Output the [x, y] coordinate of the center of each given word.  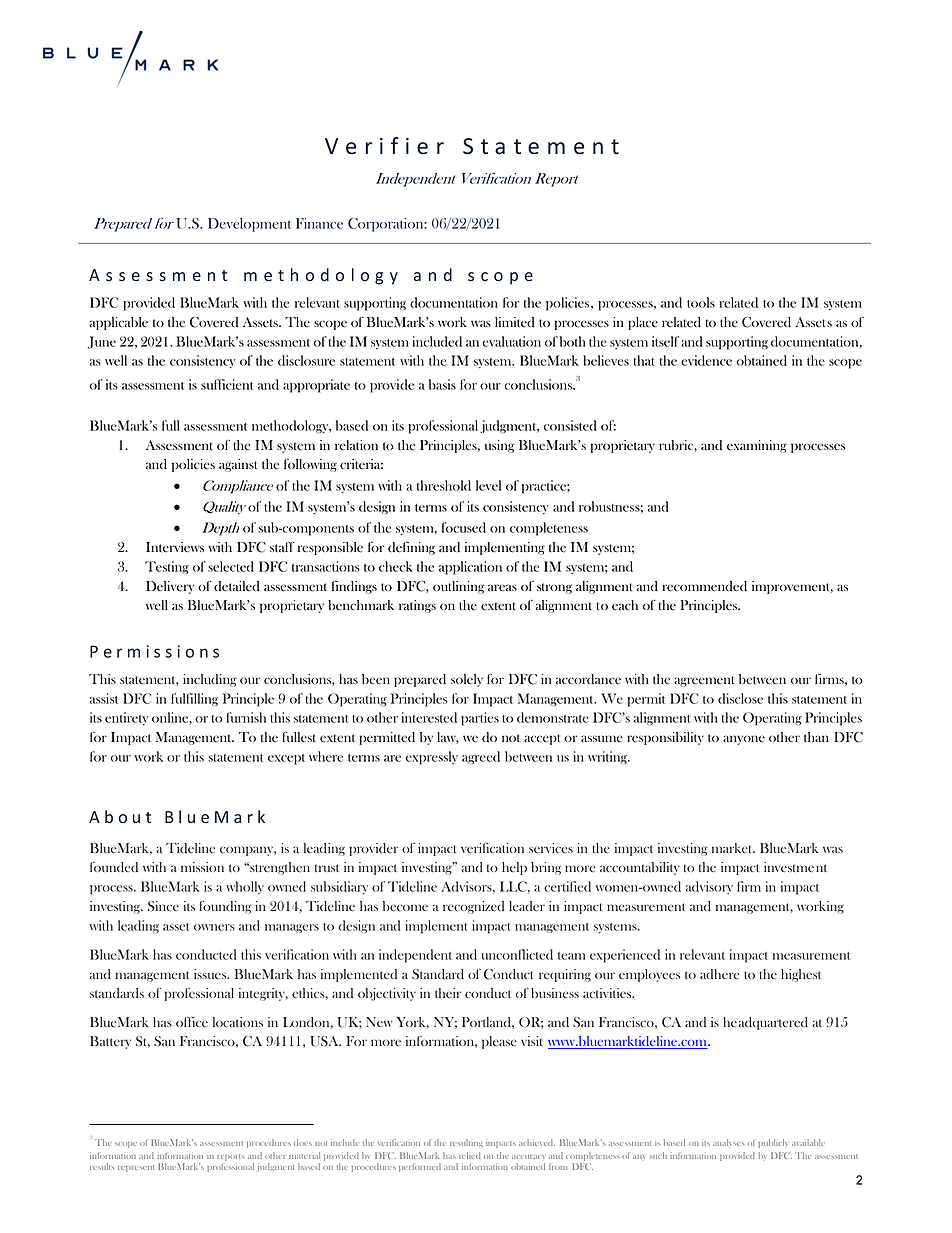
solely [467, 680]
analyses [729, 1143]
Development [249, 225]
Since [163, 906]
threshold [444, 485]
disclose [740, 698]
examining [757, 446]
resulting [466, 1143]
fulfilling [194, 699]
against [238, 465]
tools [701, 302]
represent [136, 1168]
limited [515, 322]
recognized [474, 907]
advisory [709, 887]
